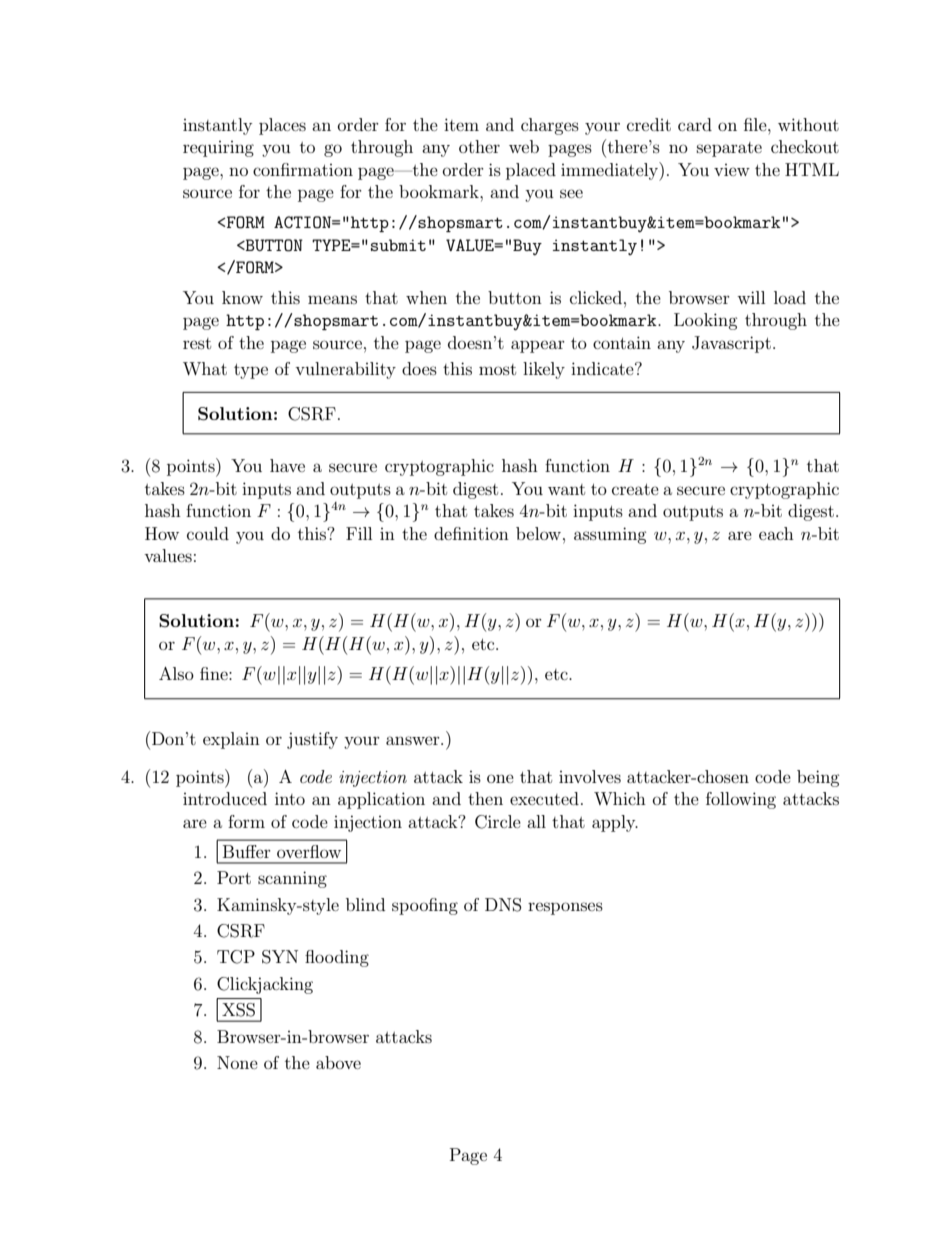 The height and width of the document is (1233, 952). Describe the element at coordinates (479, 146) in the document. I see `other` at that location.
